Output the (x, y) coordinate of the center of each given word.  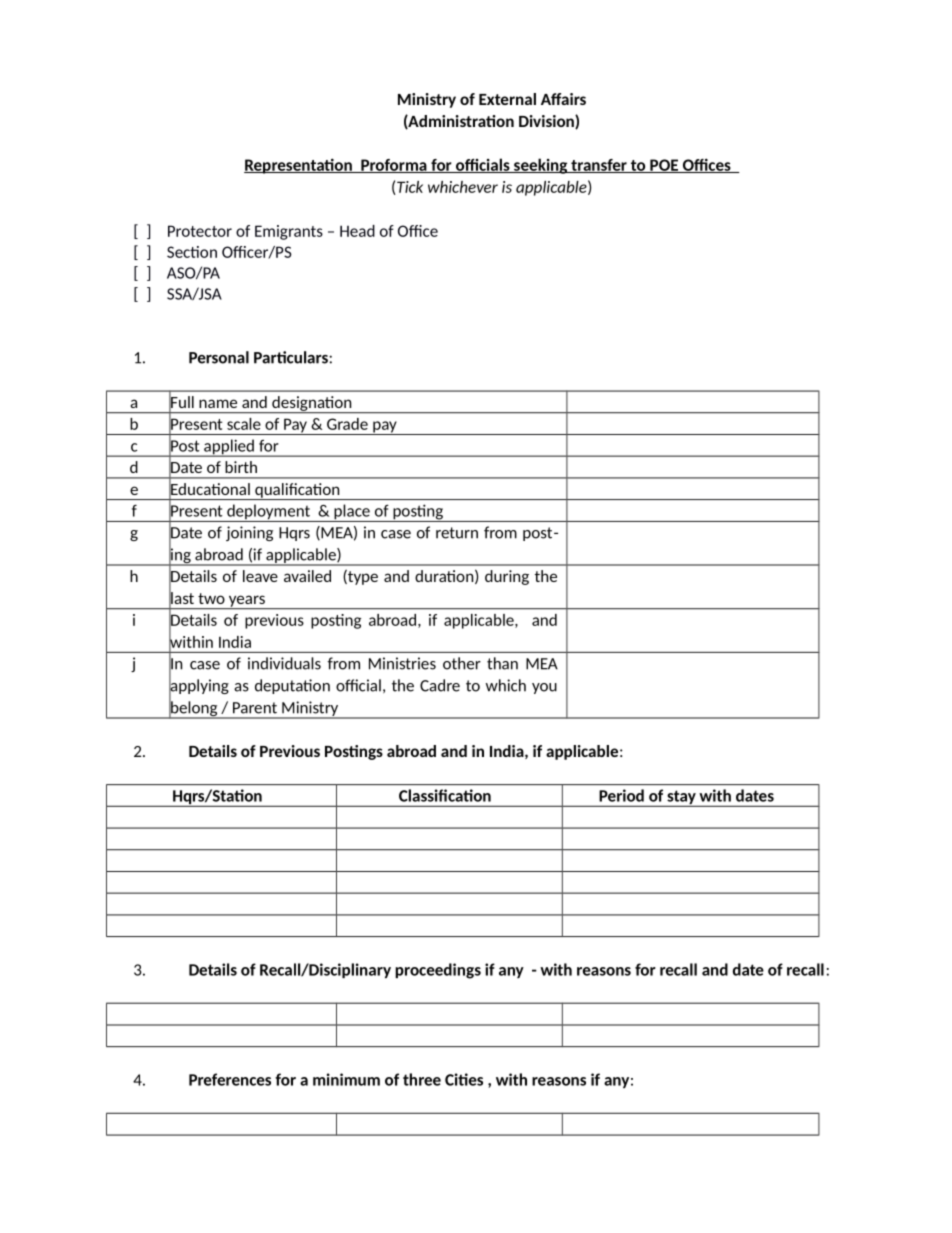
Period (621, 795)
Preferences (230, 1079)
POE (664, 166)
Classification (445, 795)
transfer (599, 166)
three (422, 1079)
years (246, 602)
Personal (219, 357)
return (457, 533)
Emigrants (289, 232)
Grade (347, 424)
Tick (410, 187)
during (507, 577)
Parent (255, 708)
